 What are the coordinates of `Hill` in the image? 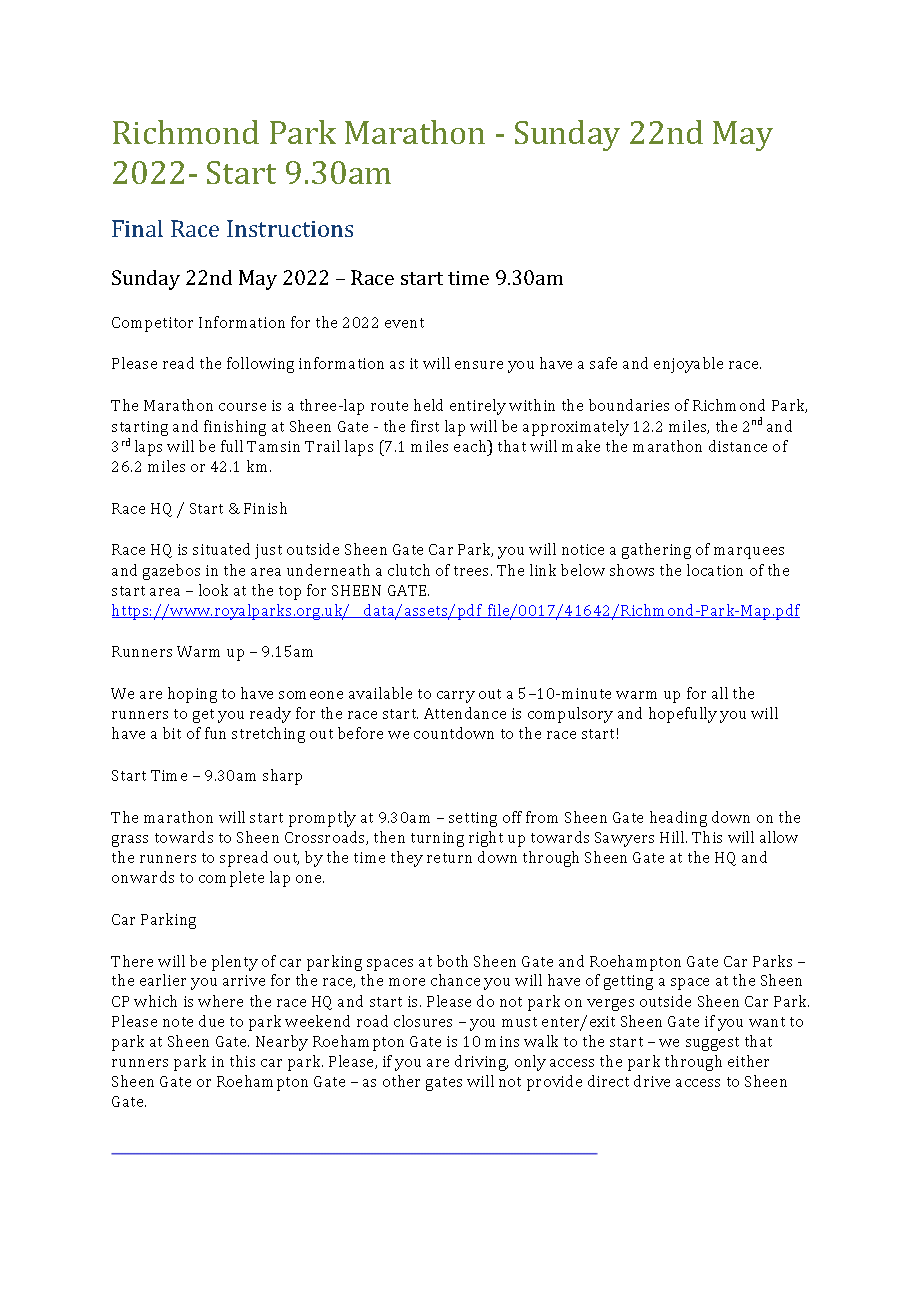 It's located at (673, 837).
